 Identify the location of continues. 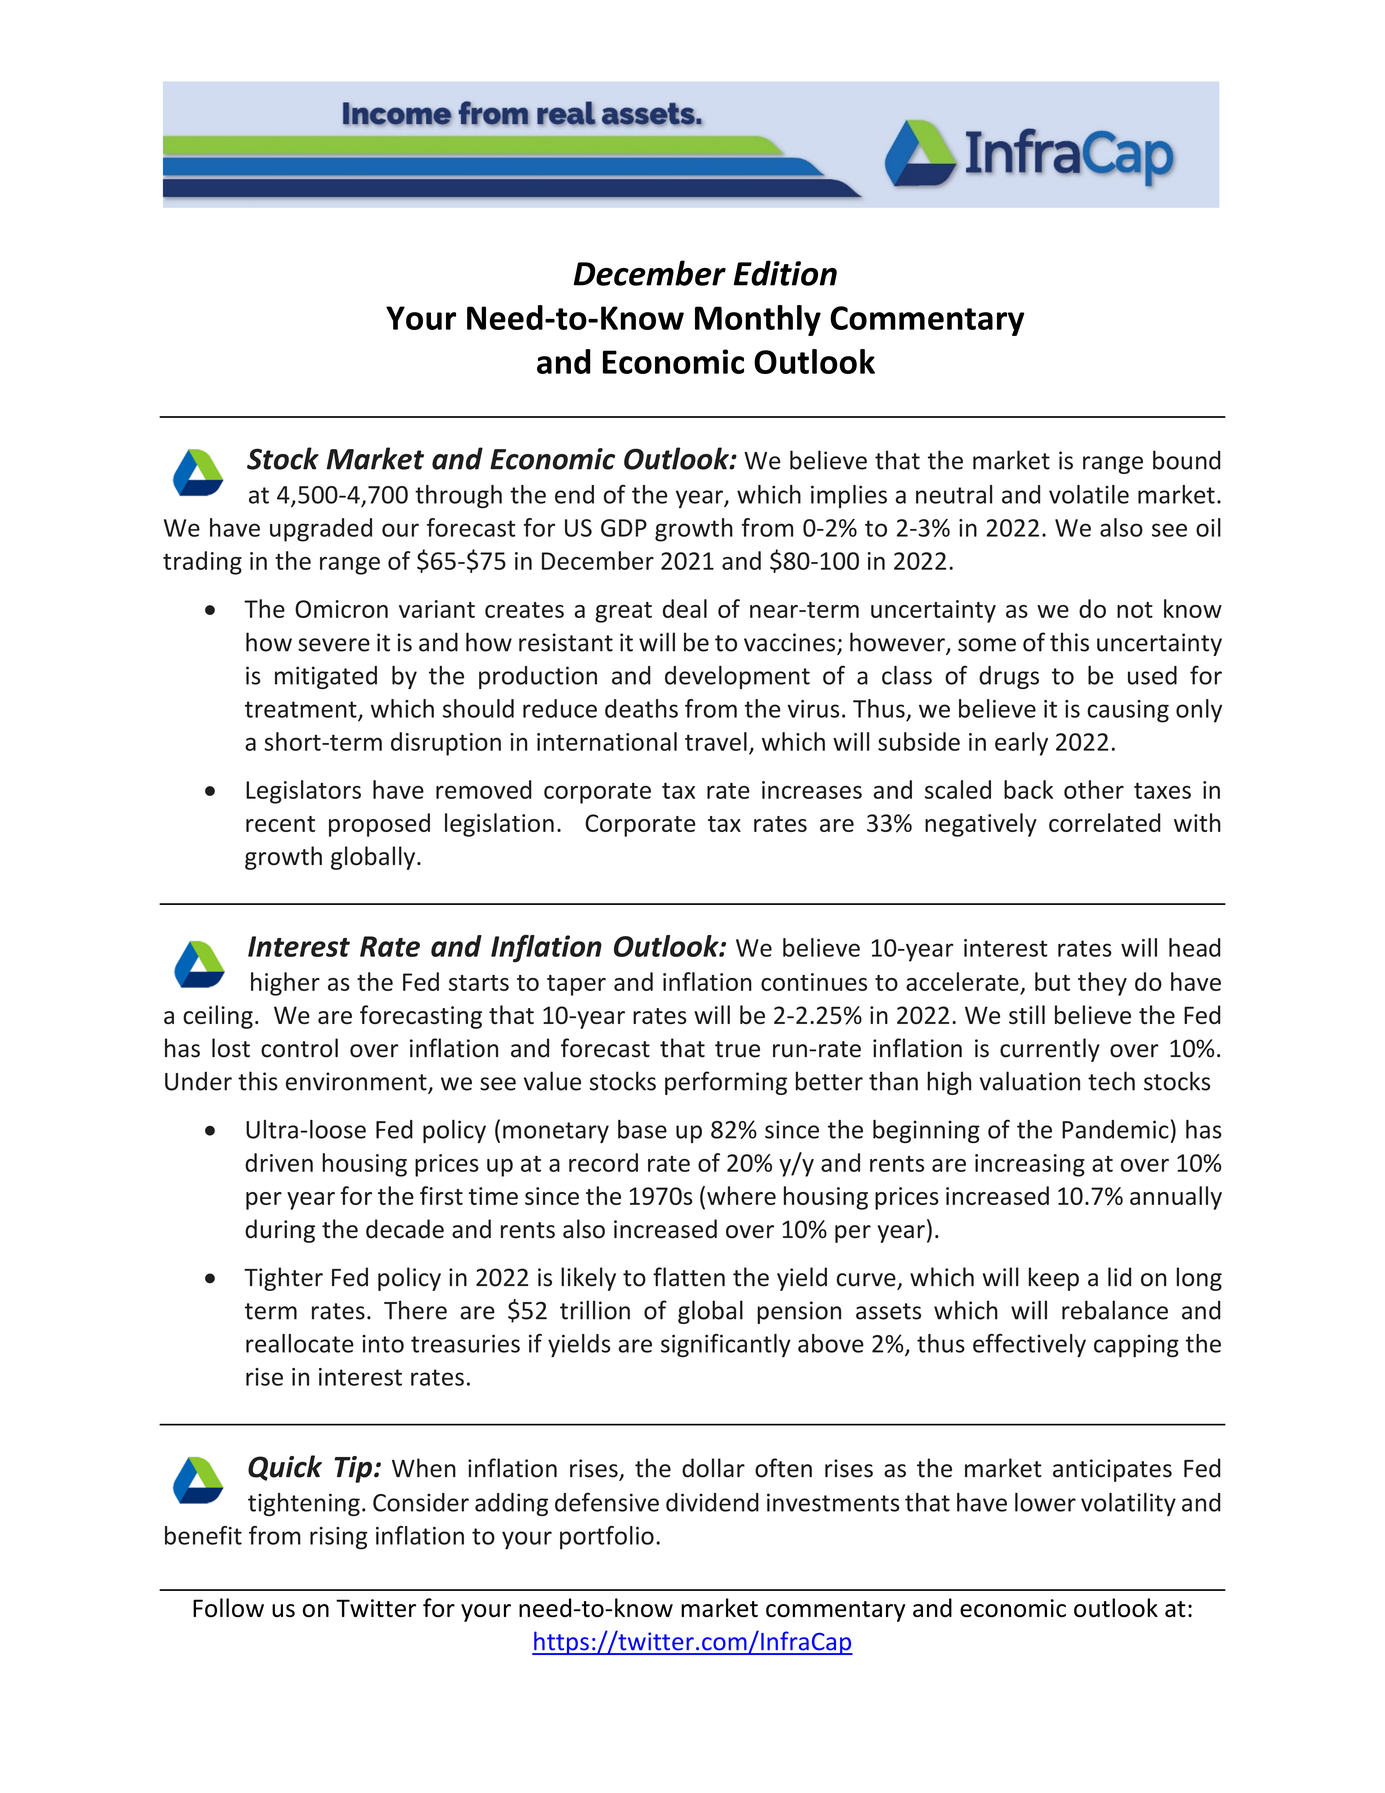
(814, 982).
